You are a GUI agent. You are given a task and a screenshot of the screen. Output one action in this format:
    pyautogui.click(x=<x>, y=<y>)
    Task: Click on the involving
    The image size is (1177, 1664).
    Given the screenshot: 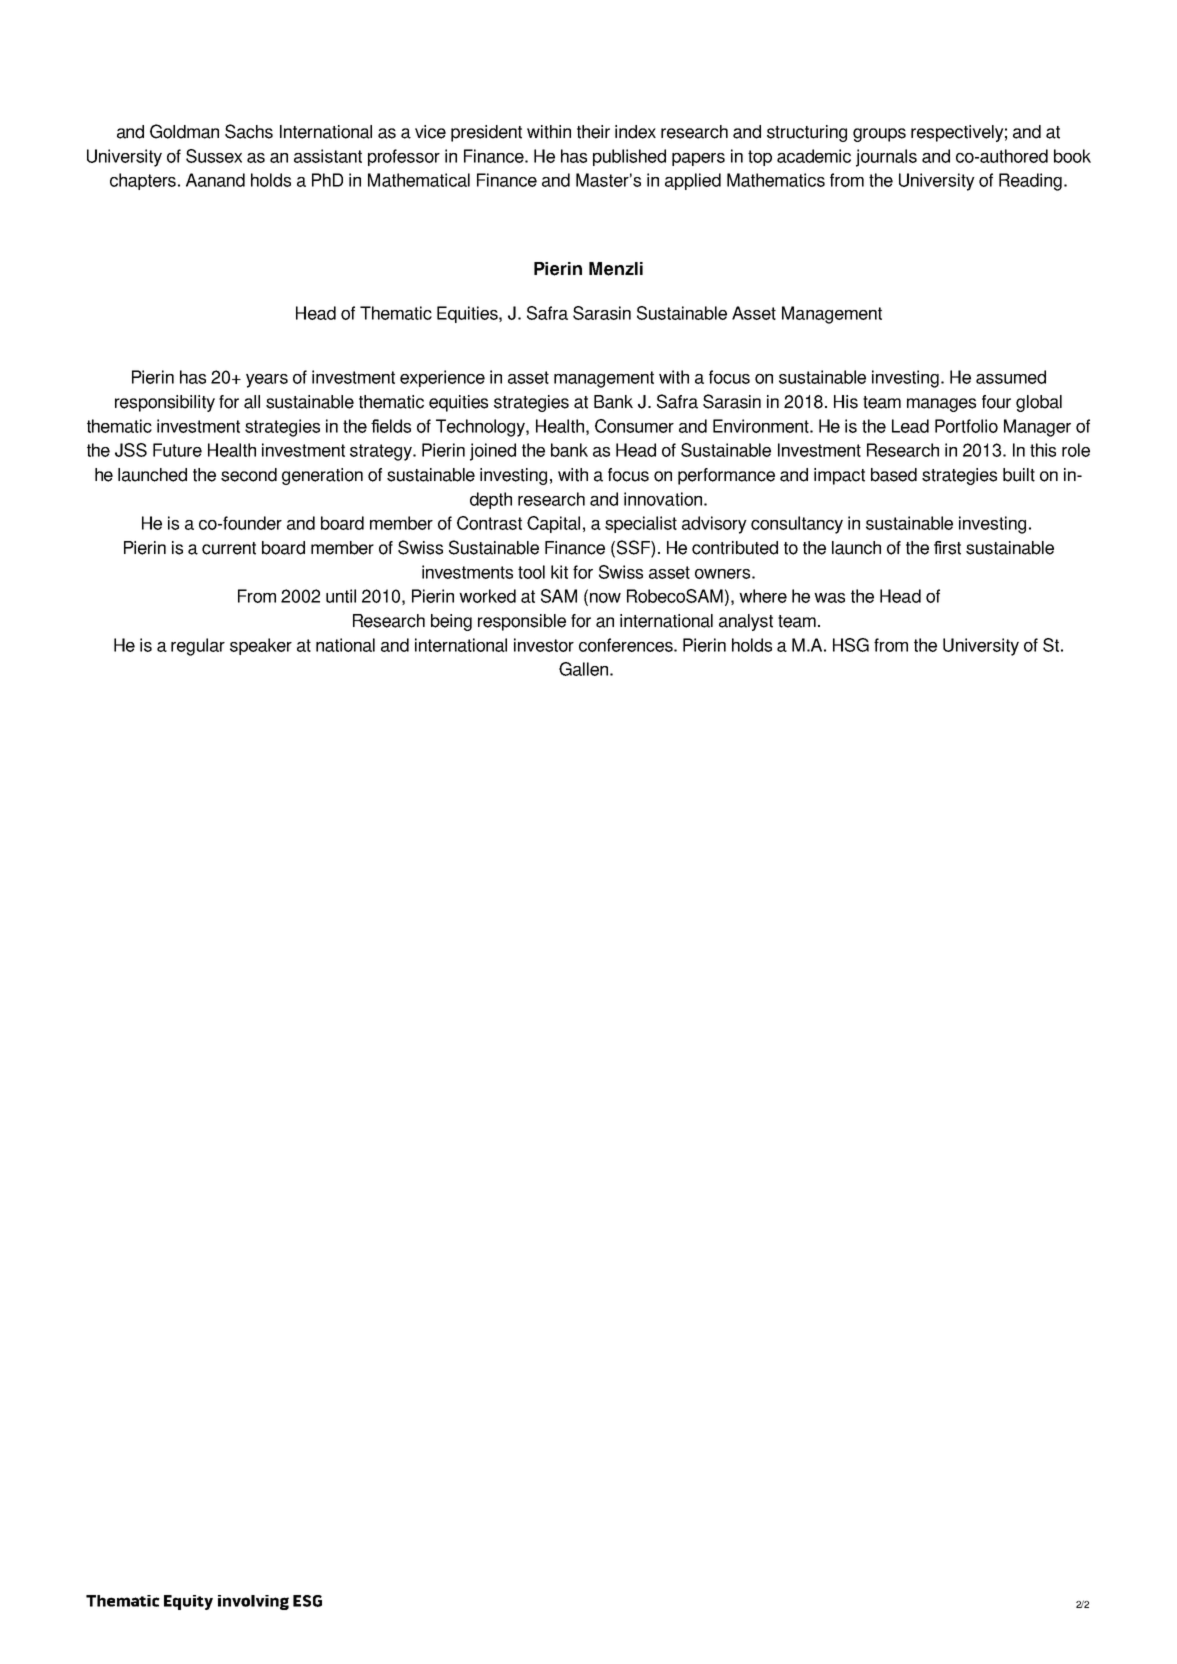 What is the action you would take?
    pyautogui.click(x=253, y=1602)
